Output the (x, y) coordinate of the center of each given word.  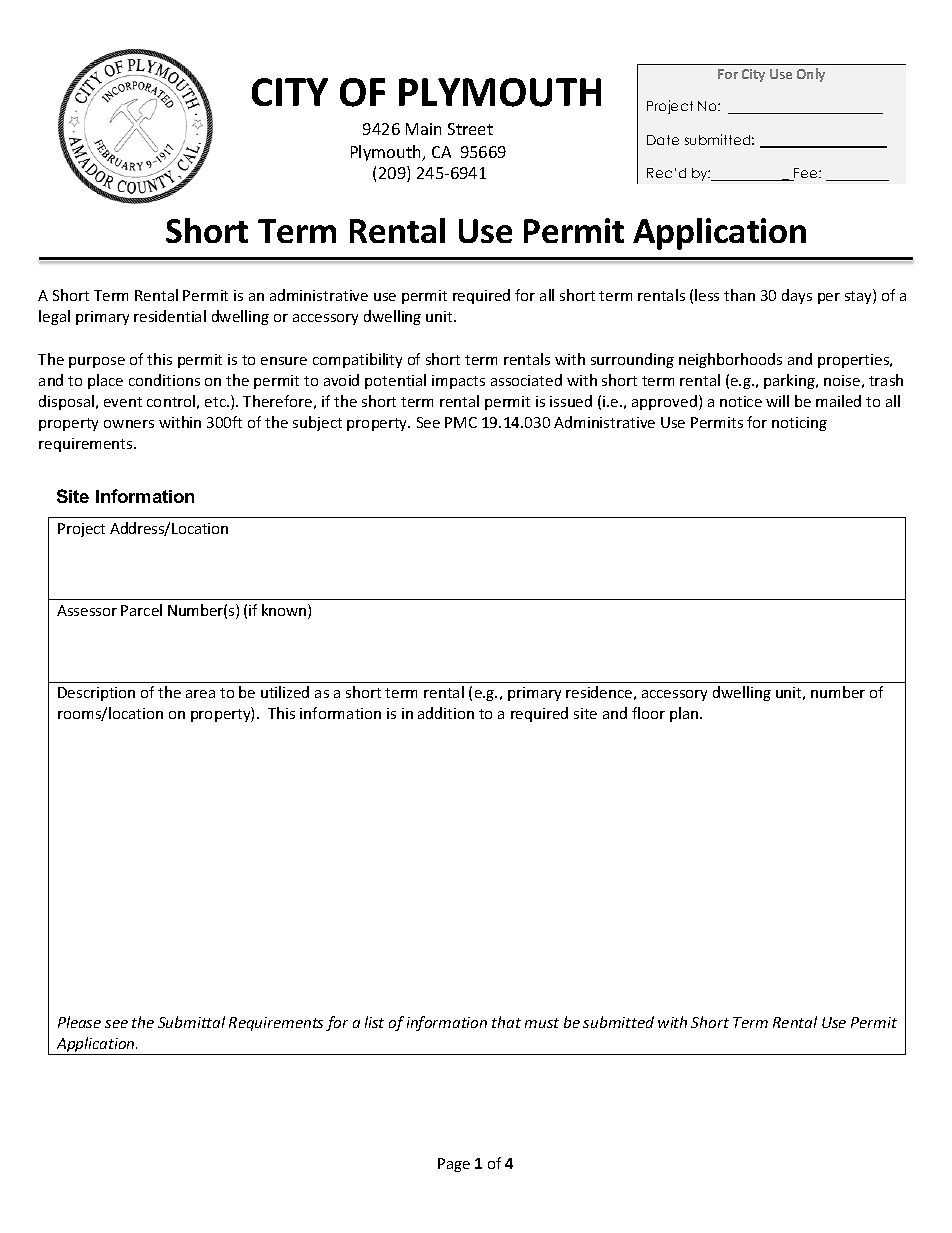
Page (454, 1165)
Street (470, 129)
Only (811, 75)
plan (685, 714)
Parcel (141, 610)
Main (423, 129)
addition (446, 713)
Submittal (191, 1022)
